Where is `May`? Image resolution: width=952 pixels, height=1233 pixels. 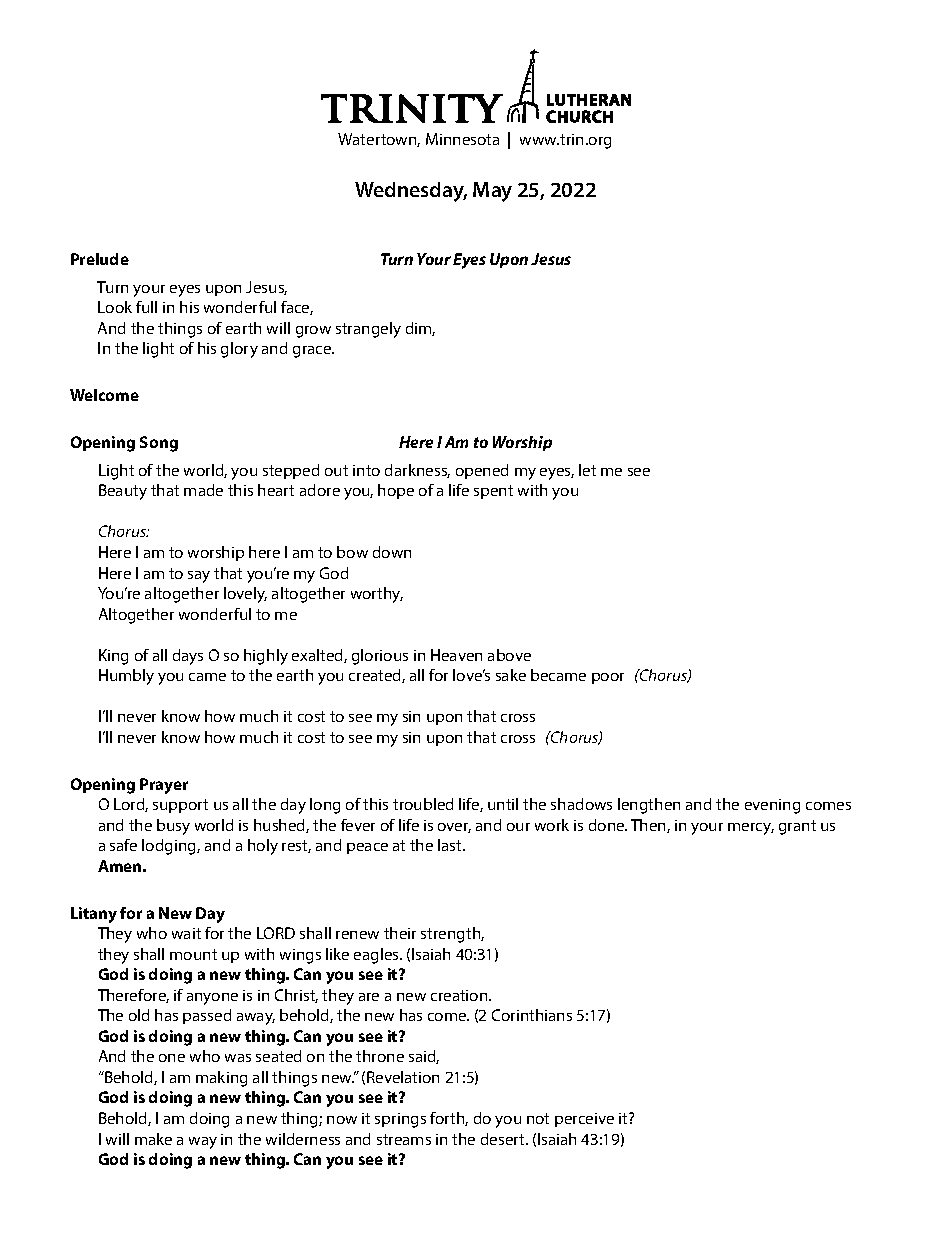 May is located at coordinates (492, 192).
